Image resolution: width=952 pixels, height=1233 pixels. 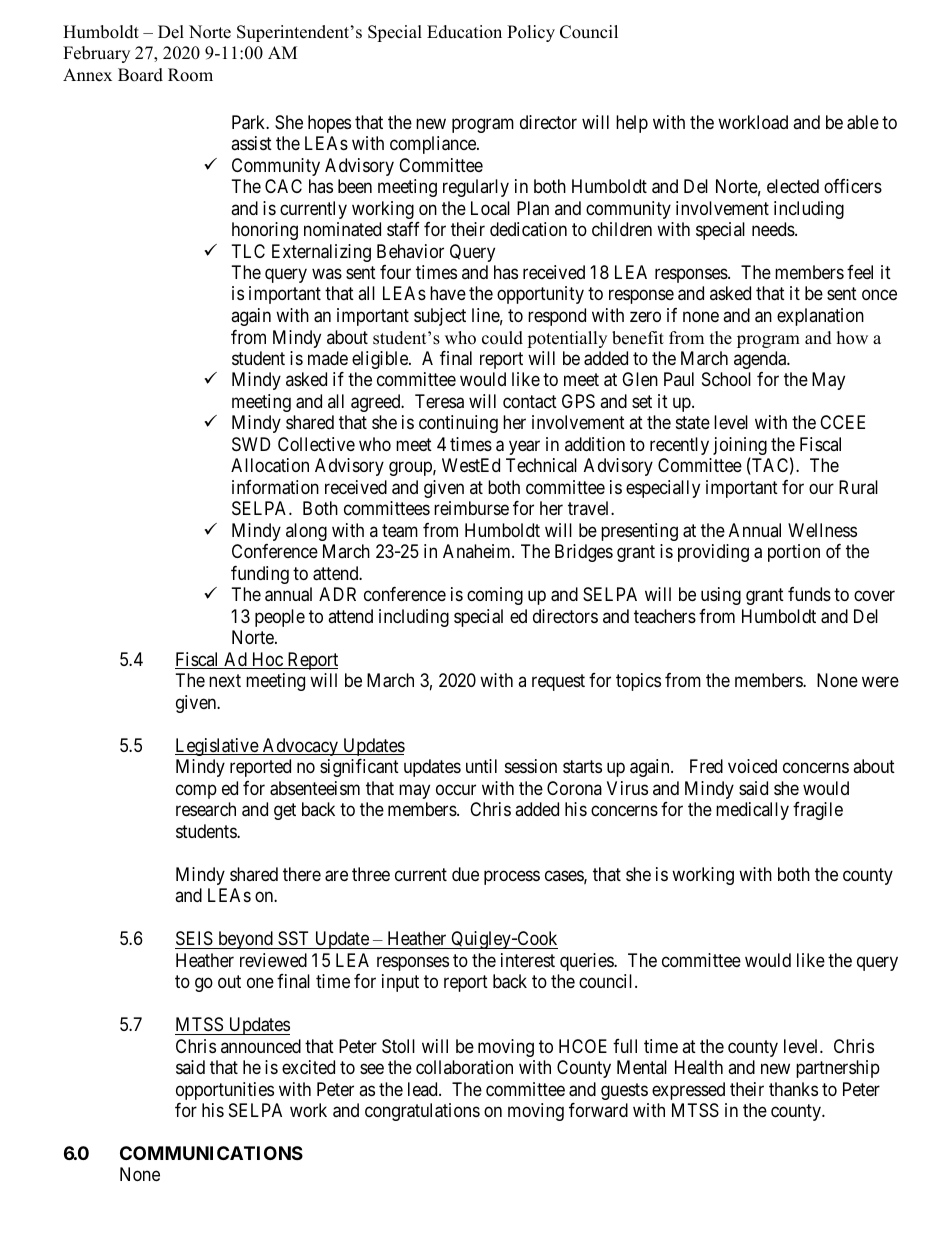 I want to click on coming, so click(x=495, y=596).
